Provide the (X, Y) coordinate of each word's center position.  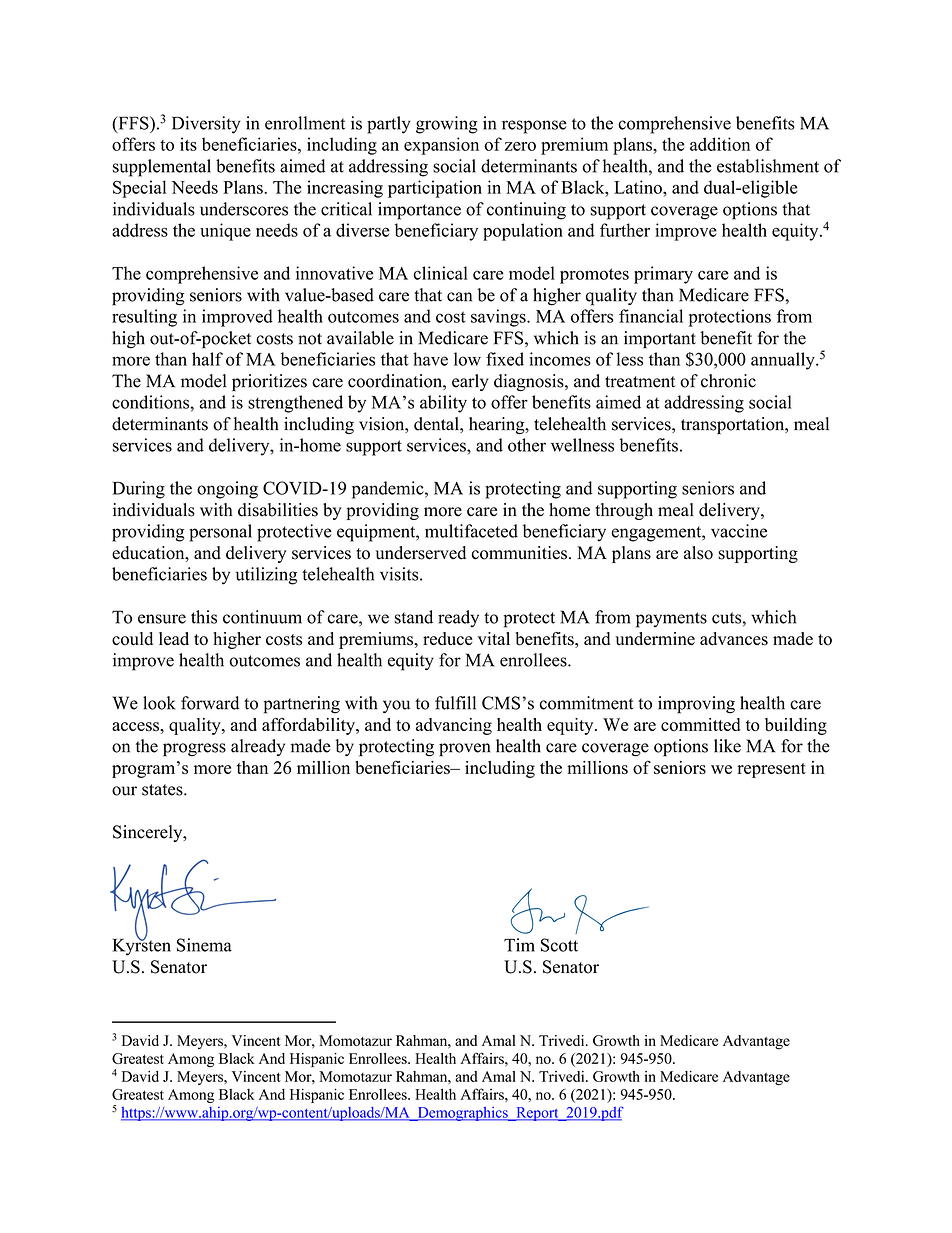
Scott (559, 945)
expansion (441, 146)
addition (720, 144)
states (163, 790)
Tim (519, 945)
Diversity (206, 125)
